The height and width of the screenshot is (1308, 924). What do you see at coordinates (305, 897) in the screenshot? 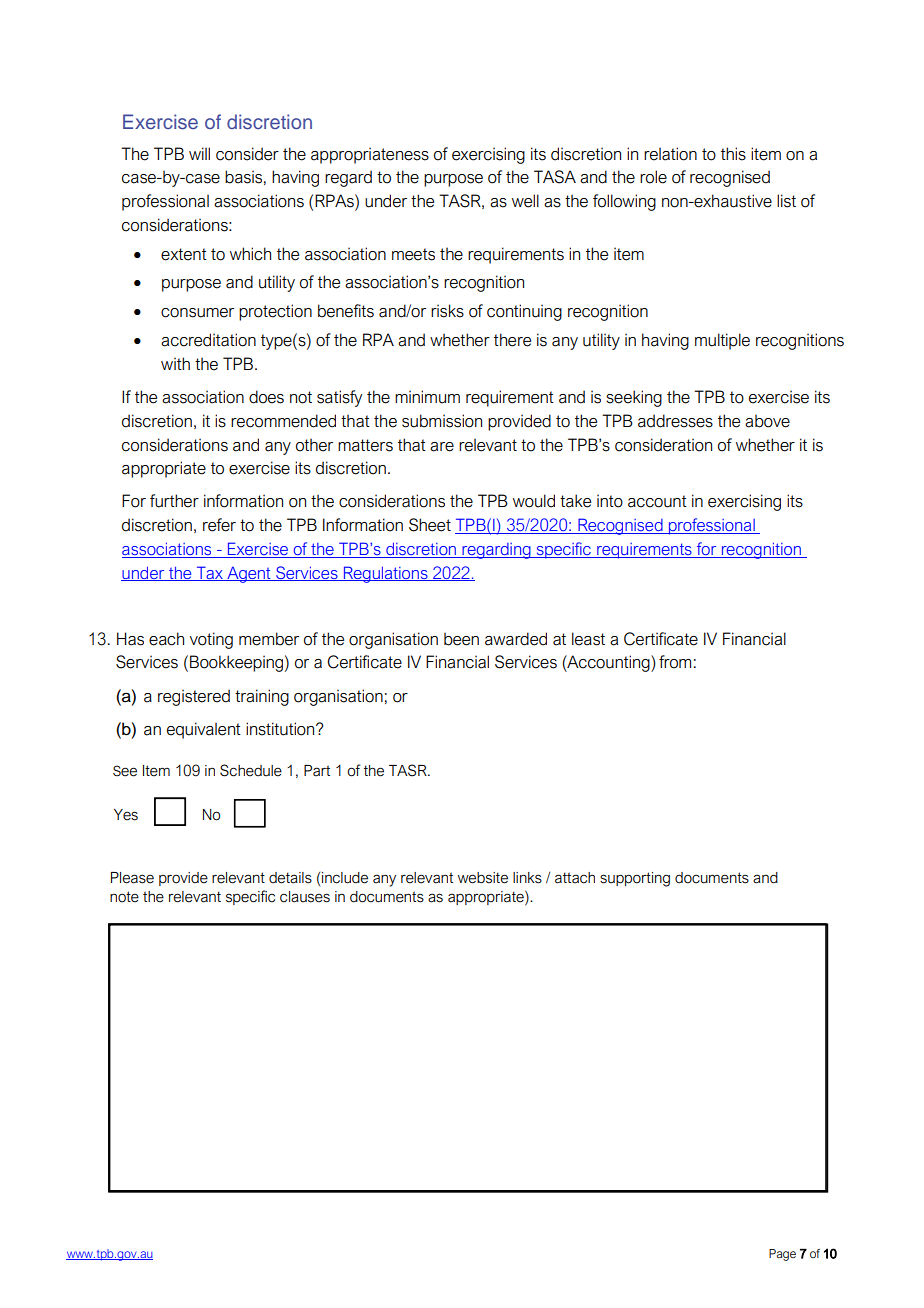
I see `clauses` at bounding box center [305, 897].
